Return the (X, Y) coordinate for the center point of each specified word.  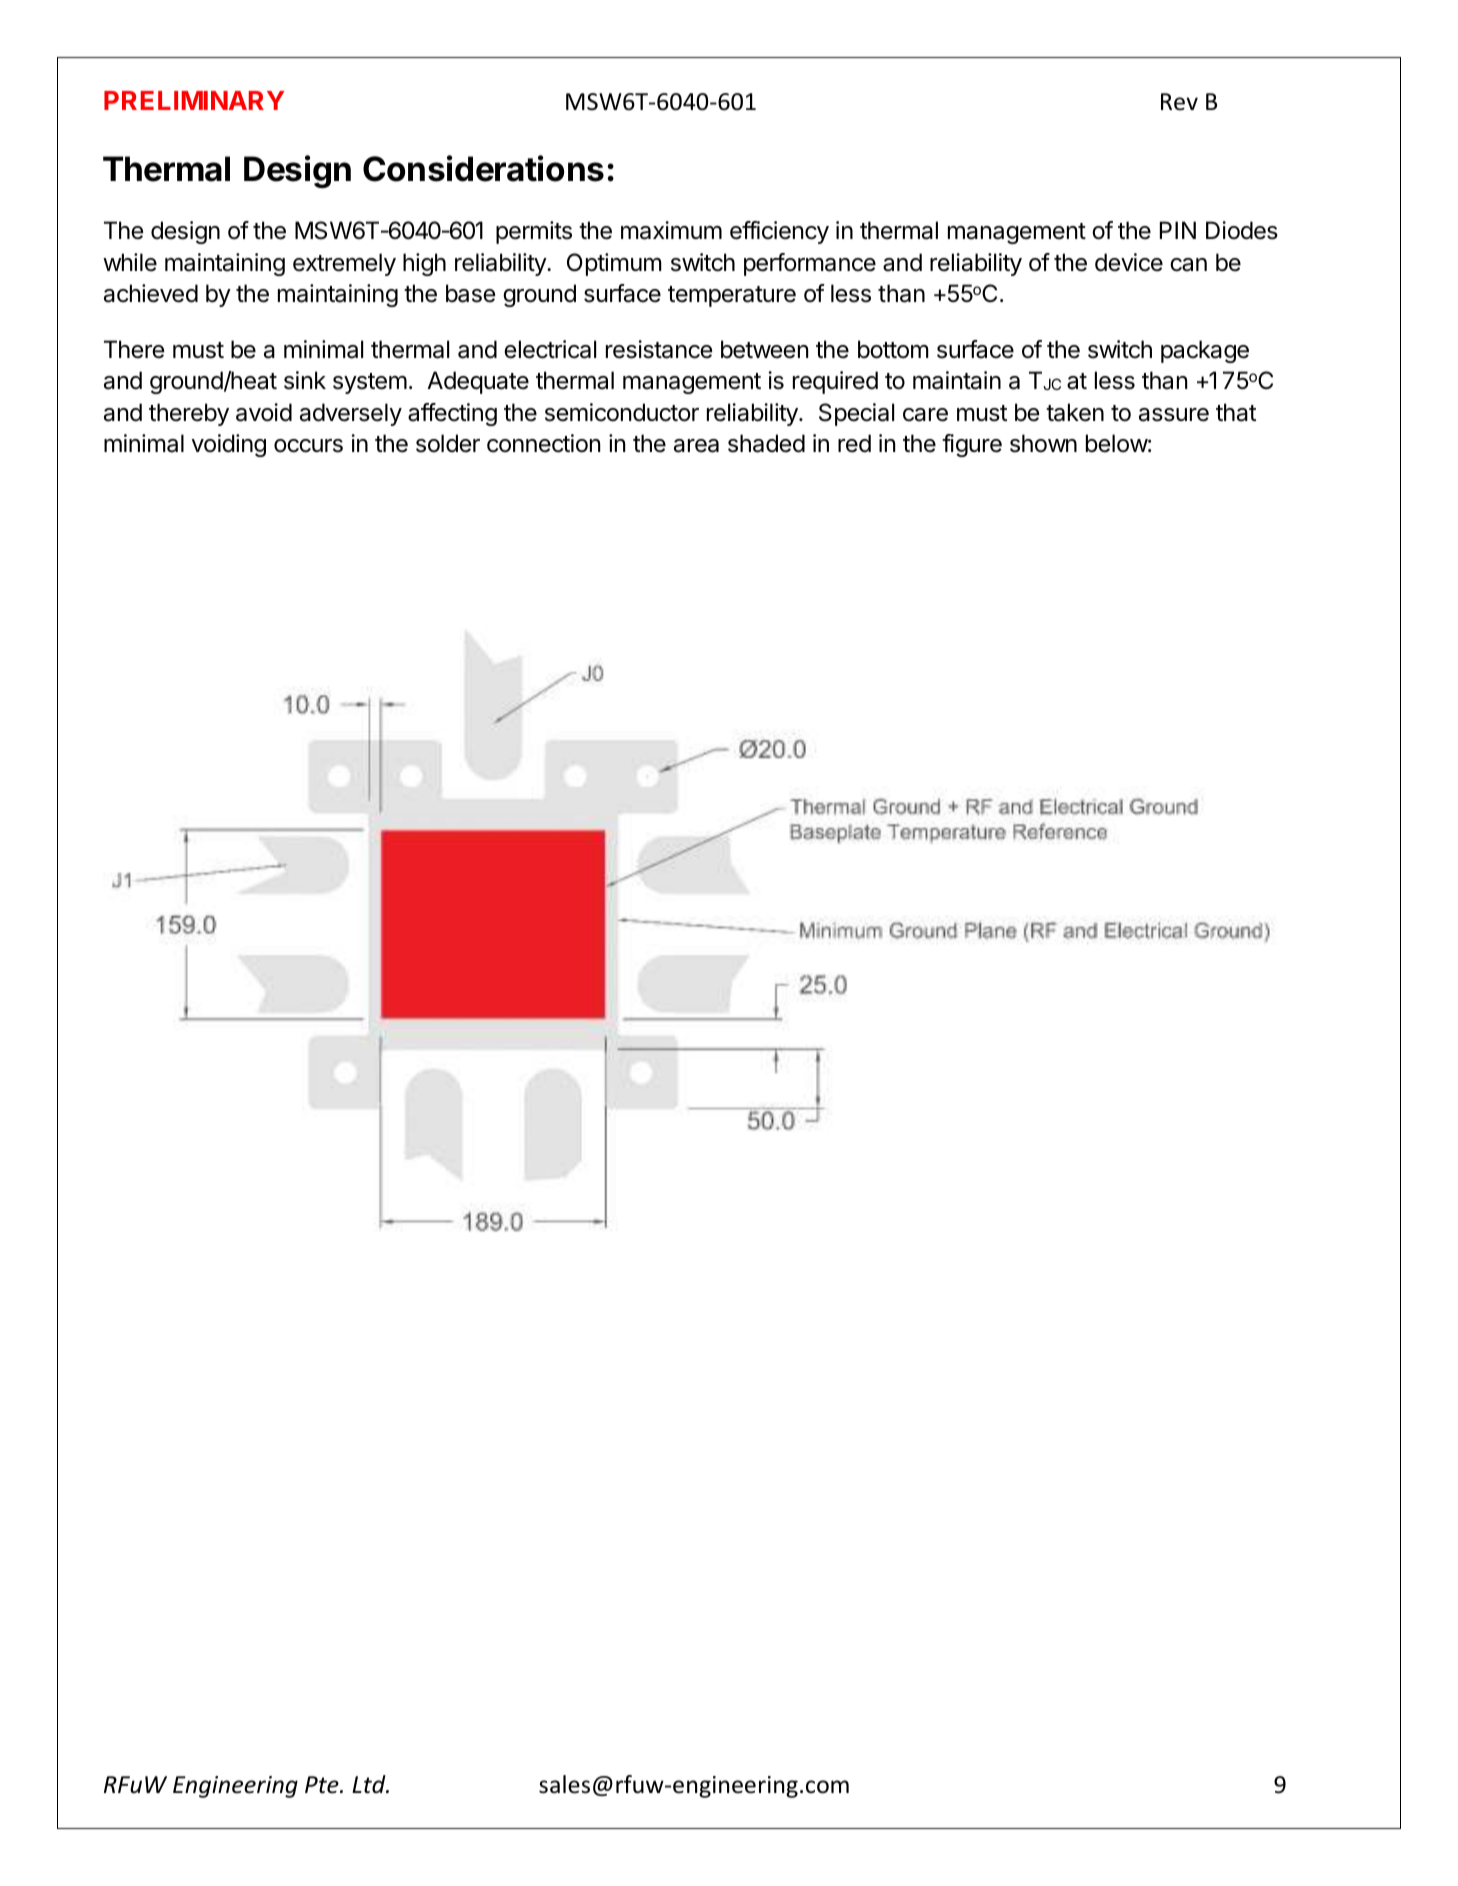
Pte (323, 1785)
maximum (671, 230)
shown (1043, 443)
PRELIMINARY (194, 100)
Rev (1179, 102)
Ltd (370, 1784)
